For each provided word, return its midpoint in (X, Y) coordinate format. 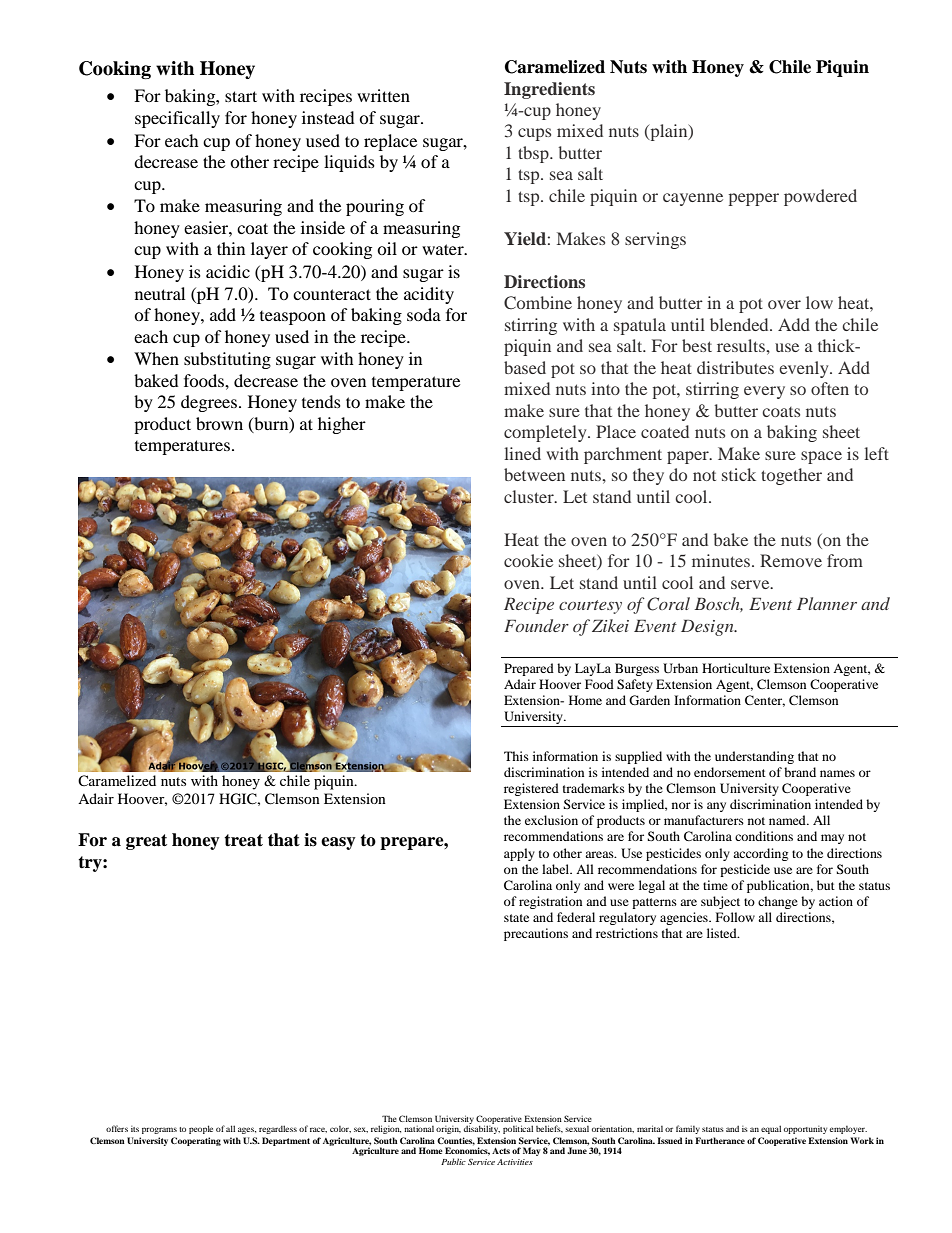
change (778, 902)
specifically (177, 119)
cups (534, 134)
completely (546, 433)
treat (243, 840)
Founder (536, 625)
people (201, 1129)
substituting (227, 360)
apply (519, 854)
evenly (805, 369)
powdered (820, 197)
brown (219, 423)
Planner (827, 603)
